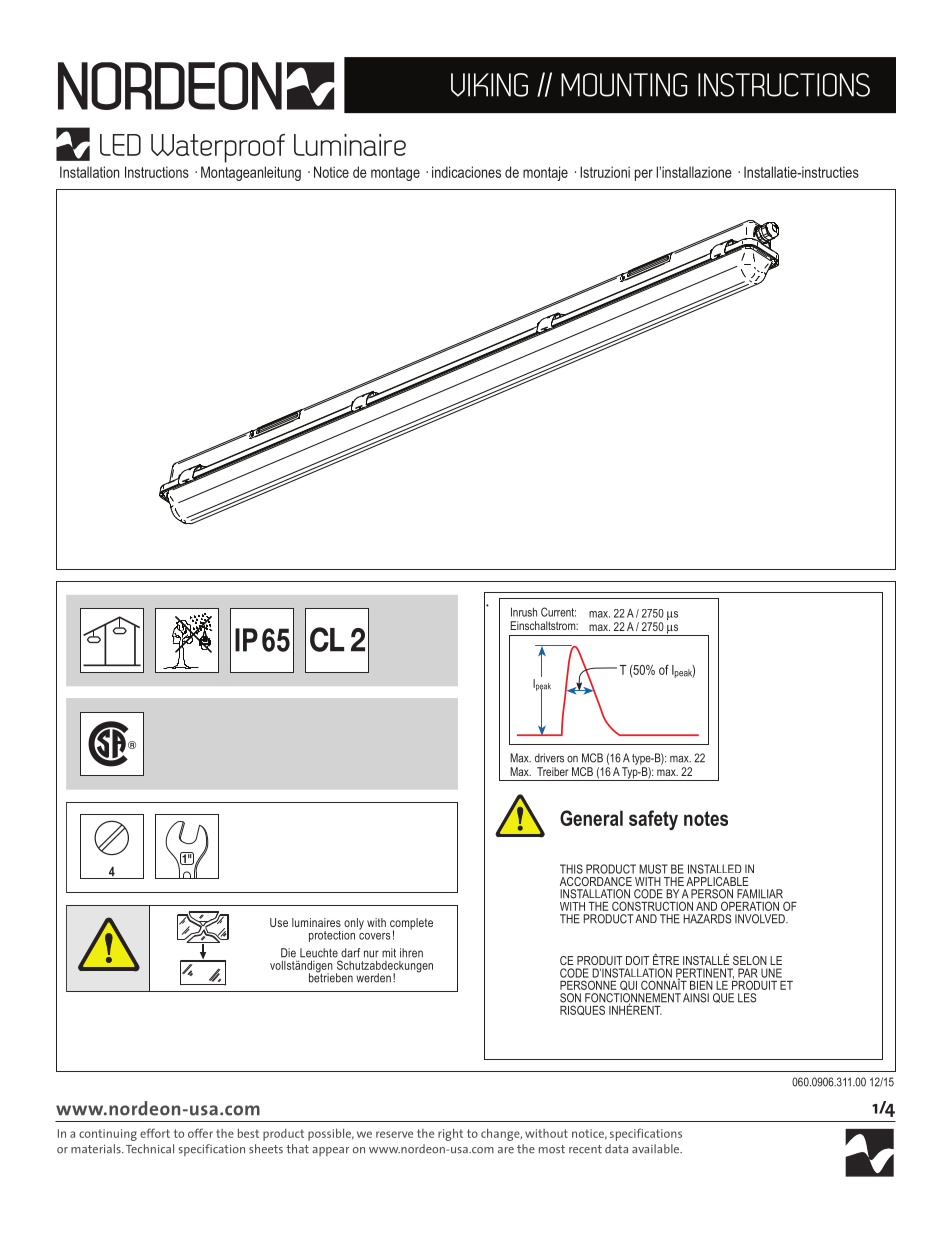 Image resolution: width=952 pixels, height=1233 pixels. Describe the element at coordinates (571, 869) in the image. I see `THIS` at that location.
